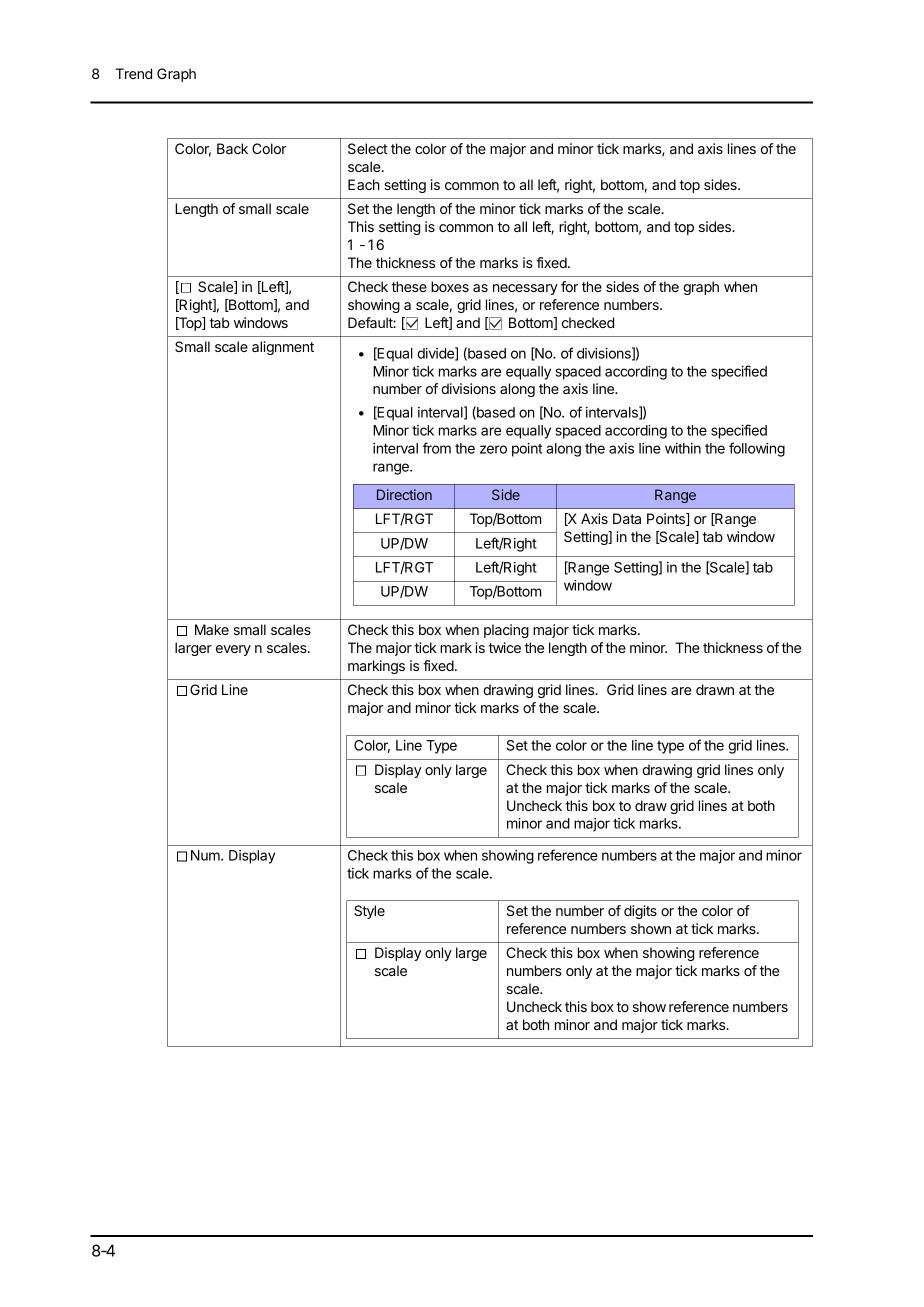 This page has width=924, height=1307. Describe the element at coordinates (283, 348) in the page. I see `alignment` at that location.
